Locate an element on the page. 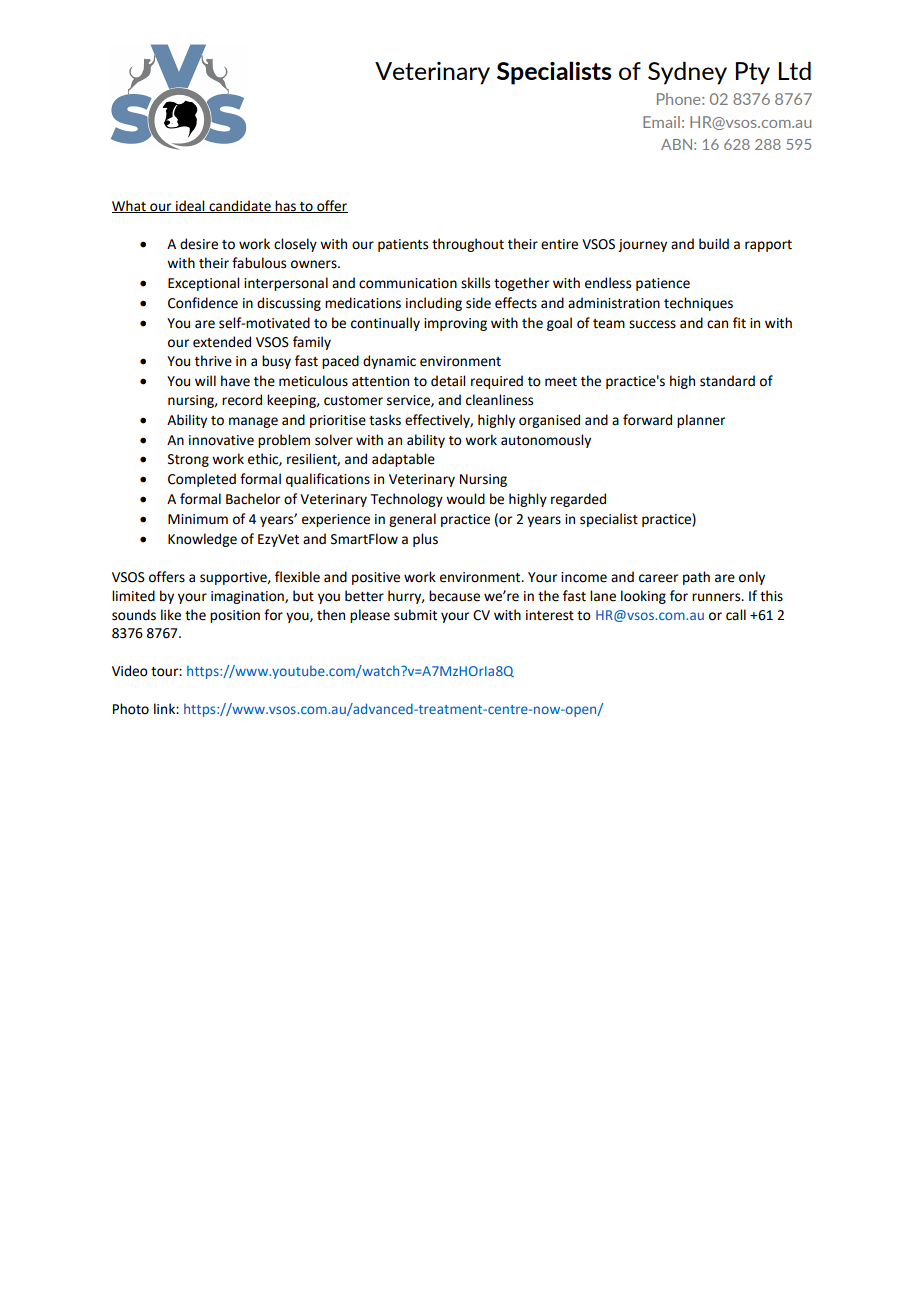 The image size is (924, 1308). ideal is located at coordinates (190, 206).
